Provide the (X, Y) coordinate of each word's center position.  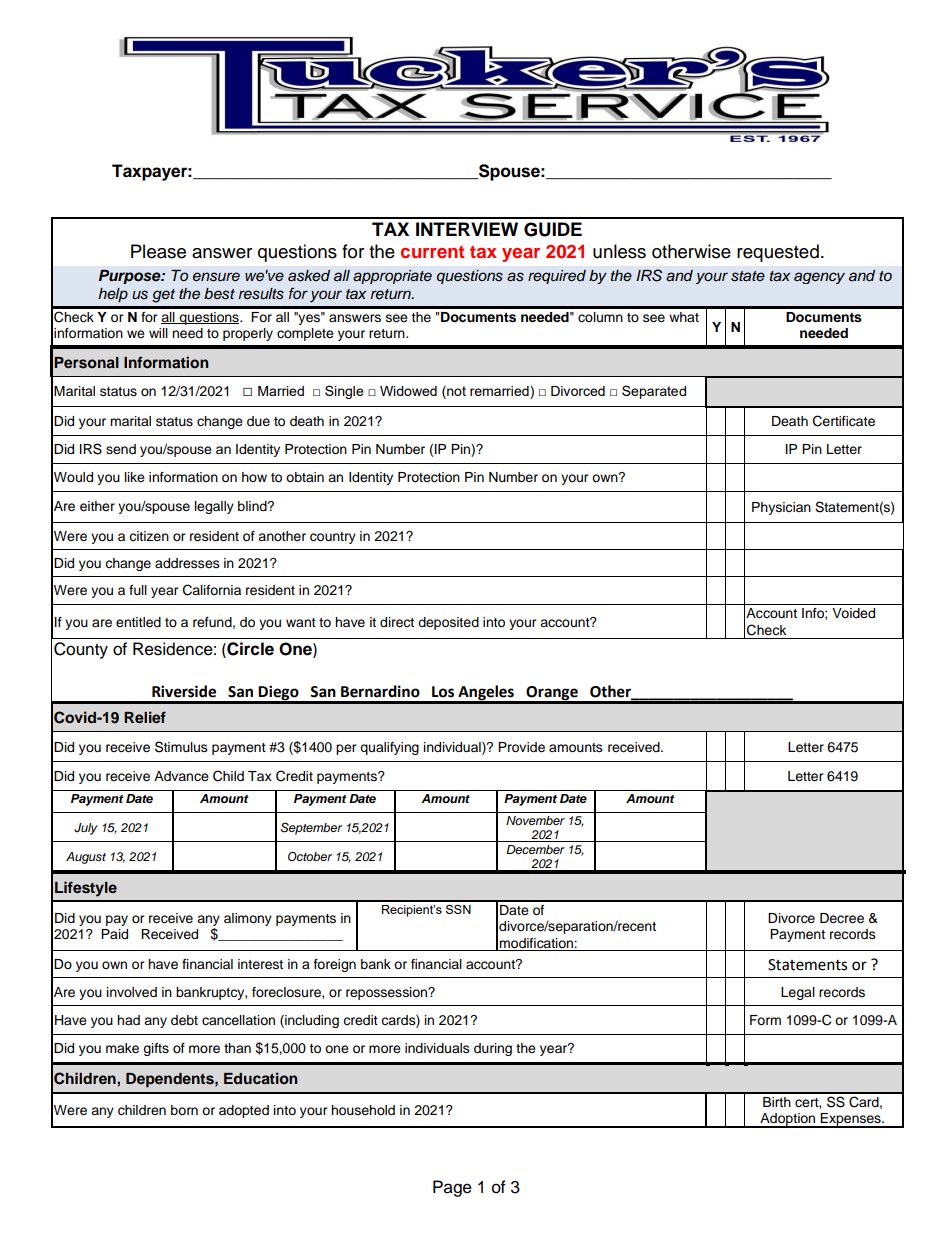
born (184, 1110)
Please (158, 251)
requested (778, 253)
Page (452, 1188)
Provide (521, 747)
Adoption (788, 1120)
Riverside (184, 691)
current (432, 252)
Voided (853, 613)
